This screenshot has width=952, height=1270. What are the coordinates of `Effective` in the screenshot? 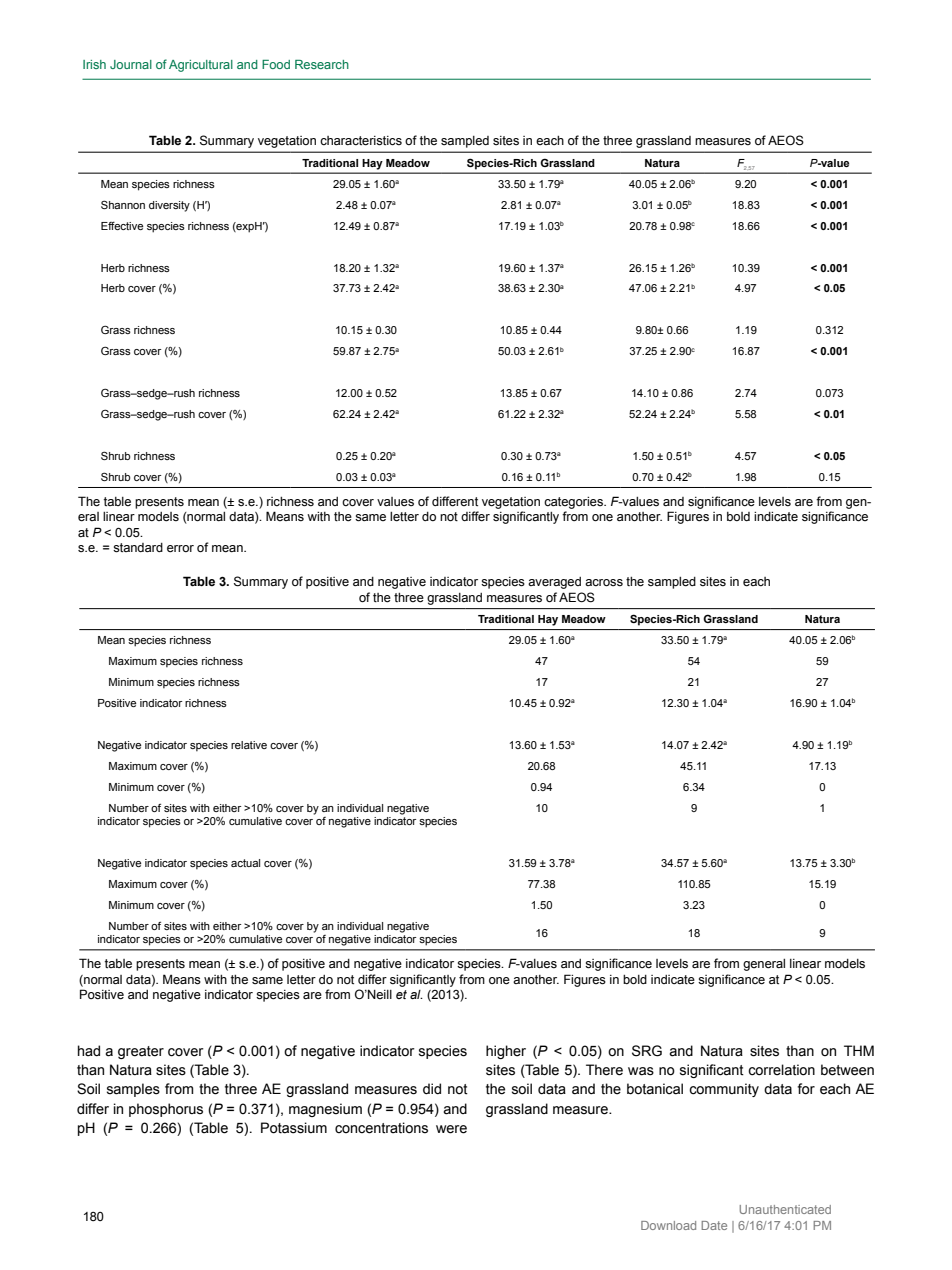 It's located at (122, 225).
